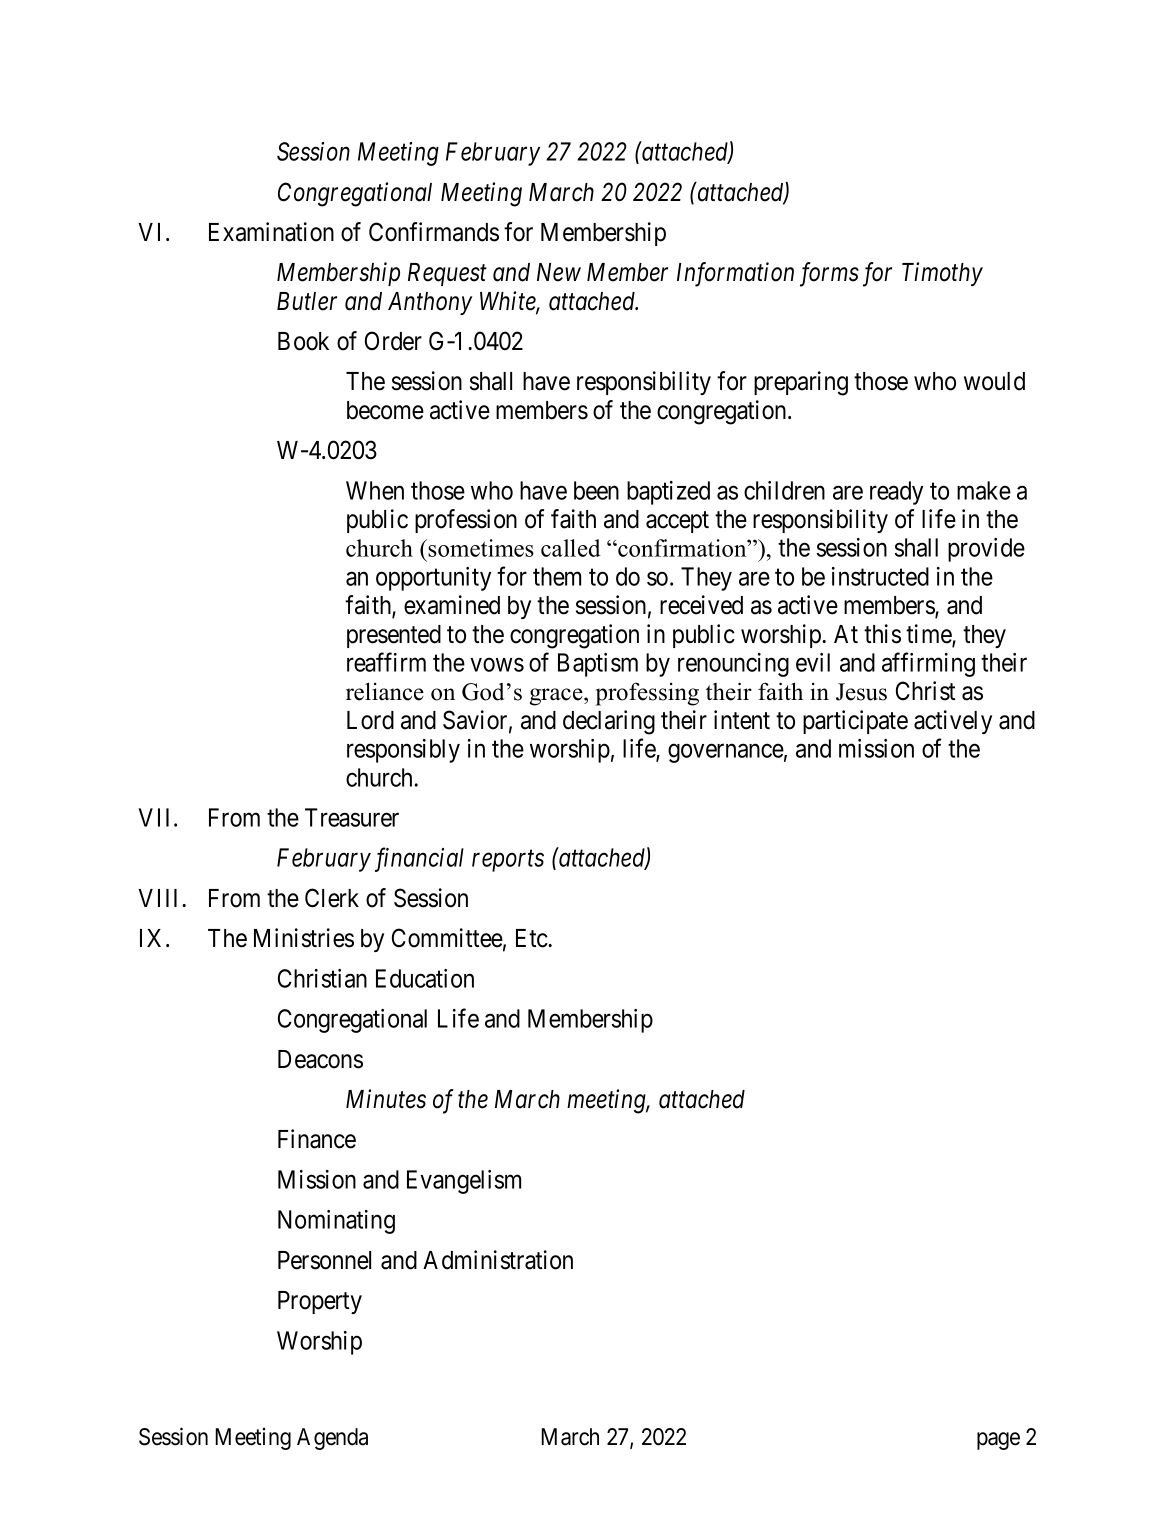 The height and width of the image is (1520, 1175). What do you see at coordinates (304, 938) in the image?
I see `Ministries` at bounding box center [304, 938].
